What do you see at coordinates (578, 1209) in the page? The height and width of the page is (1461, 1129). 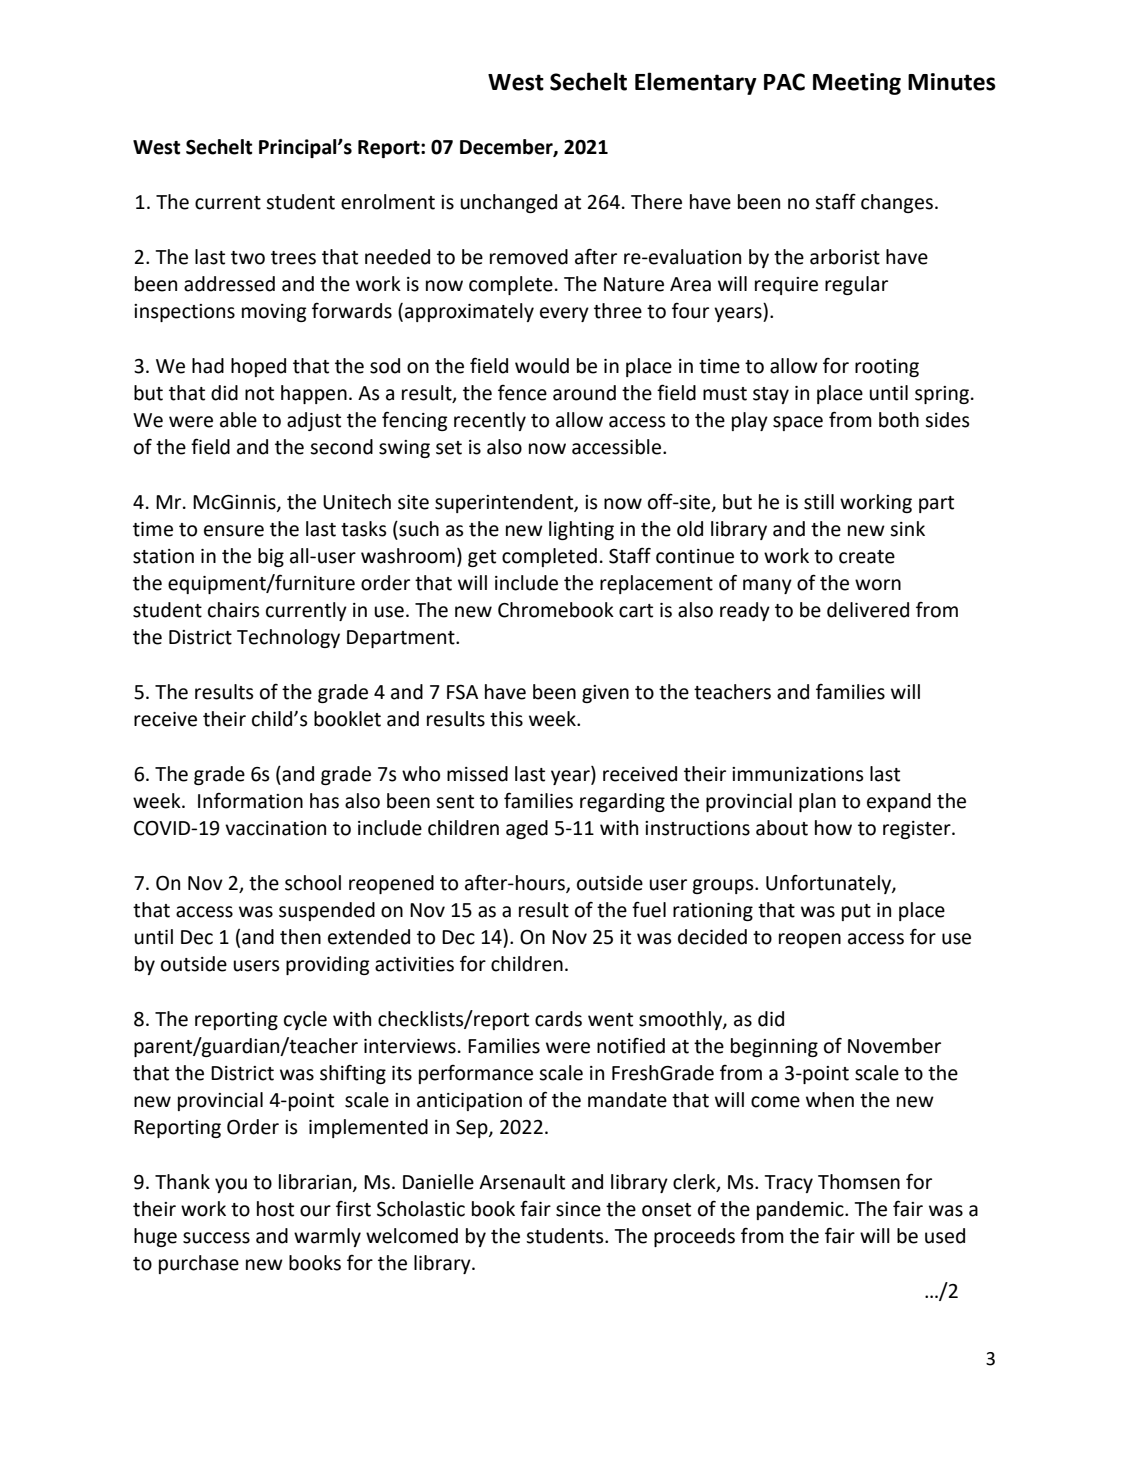 I see `since` at bounding box center [578, 1209].
